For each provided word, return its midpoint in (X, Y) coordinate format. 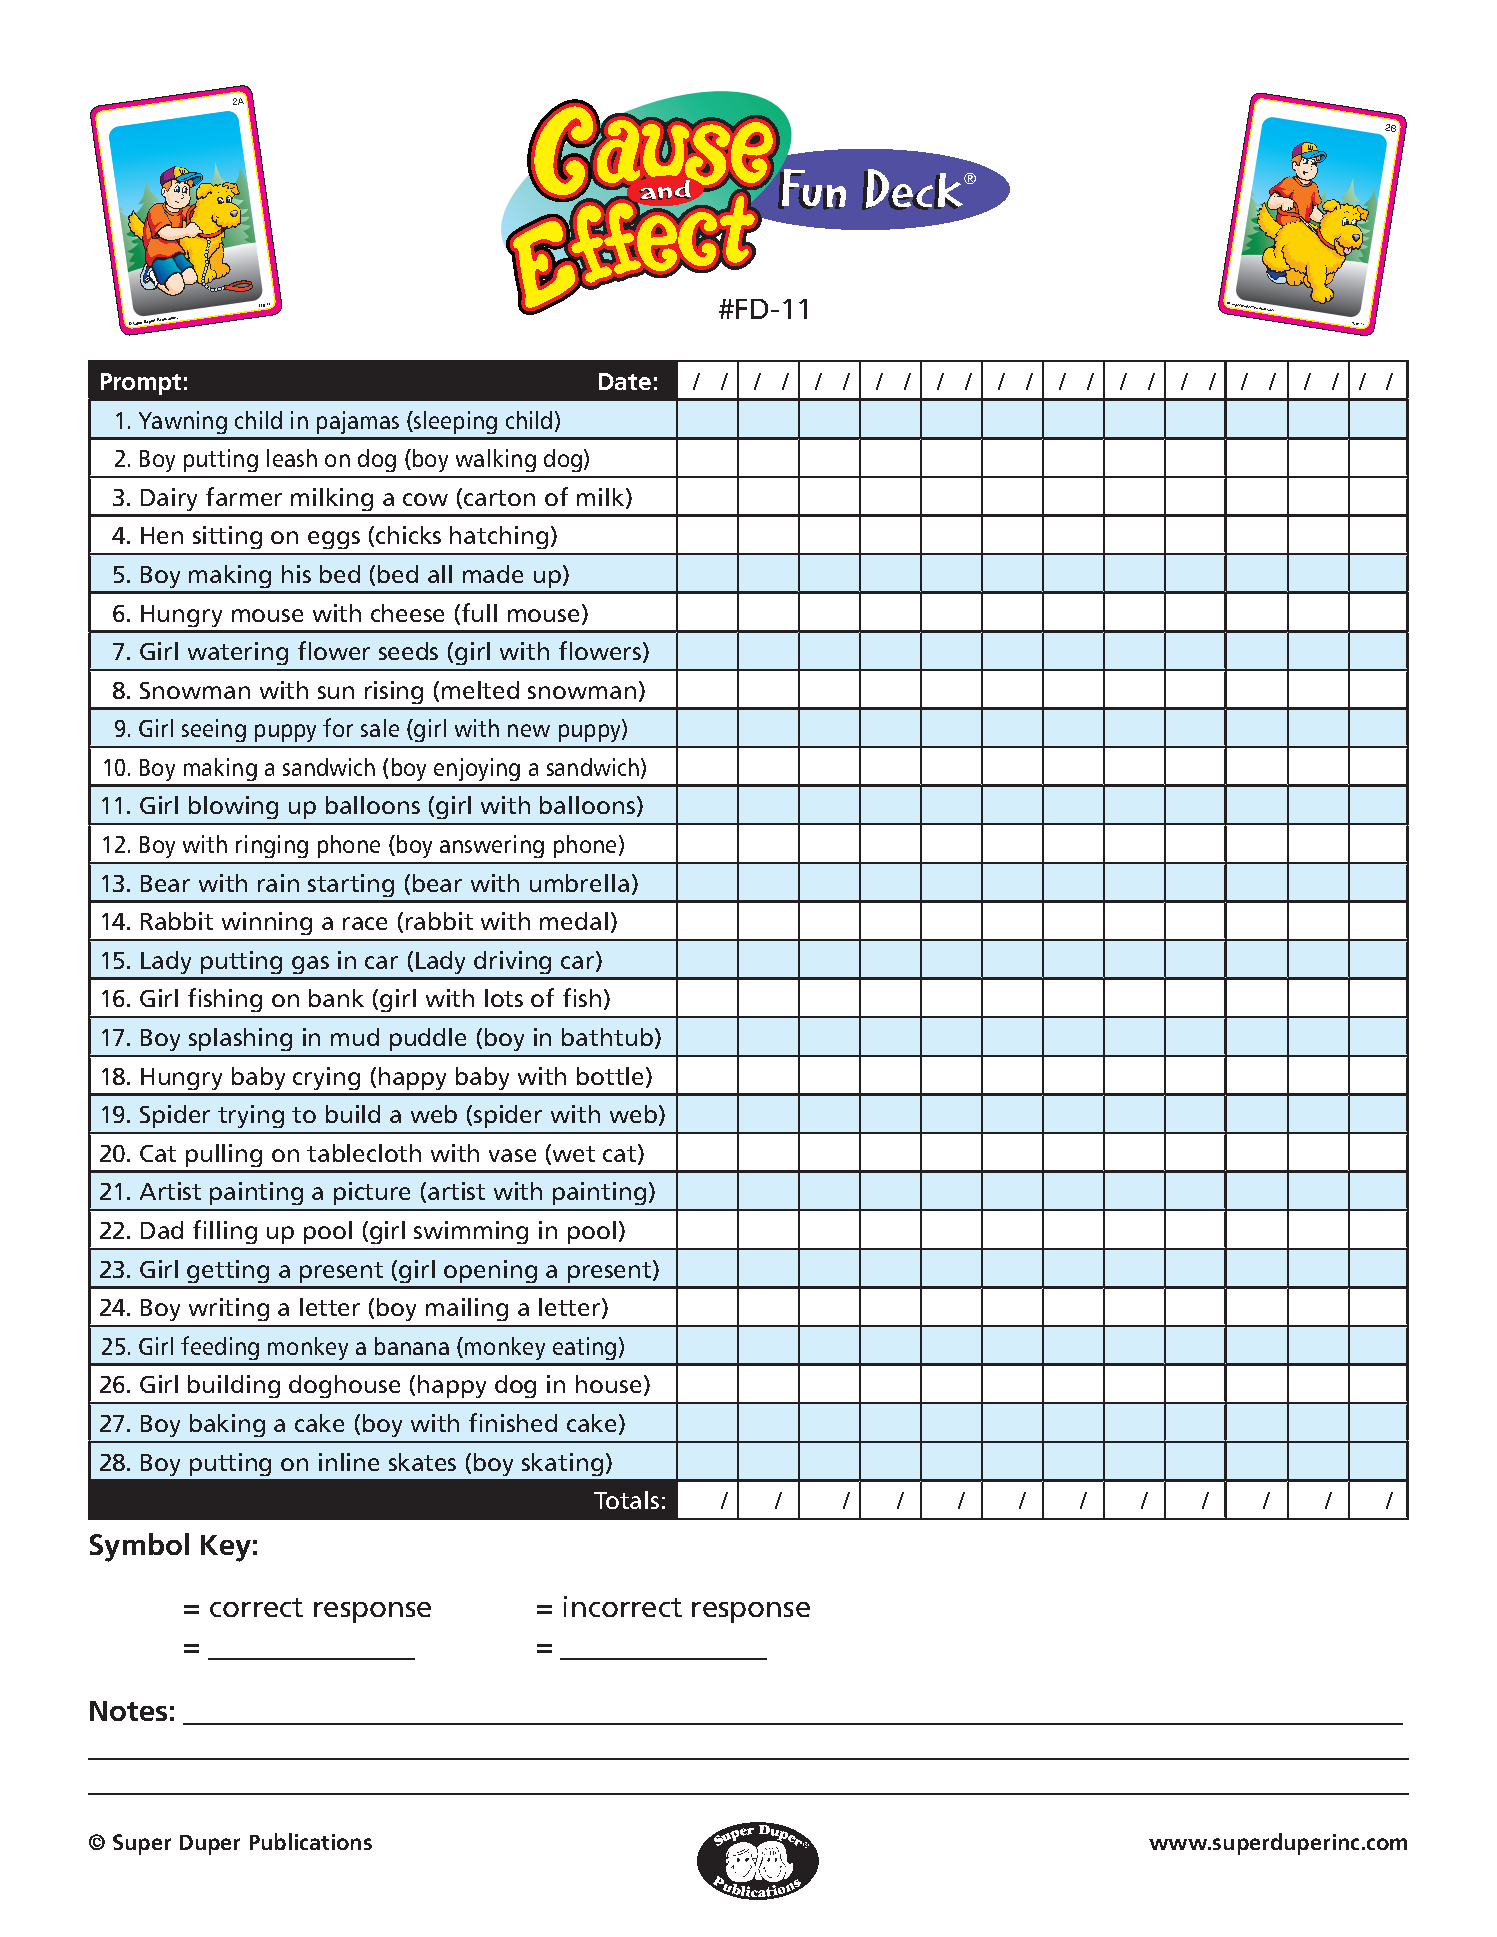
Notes (128, 1711)
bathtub (607, 1037)
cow (425, 499)
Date (625, 381)
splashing (240, 1039)
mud (355, 1037)
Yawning (183, 422)
